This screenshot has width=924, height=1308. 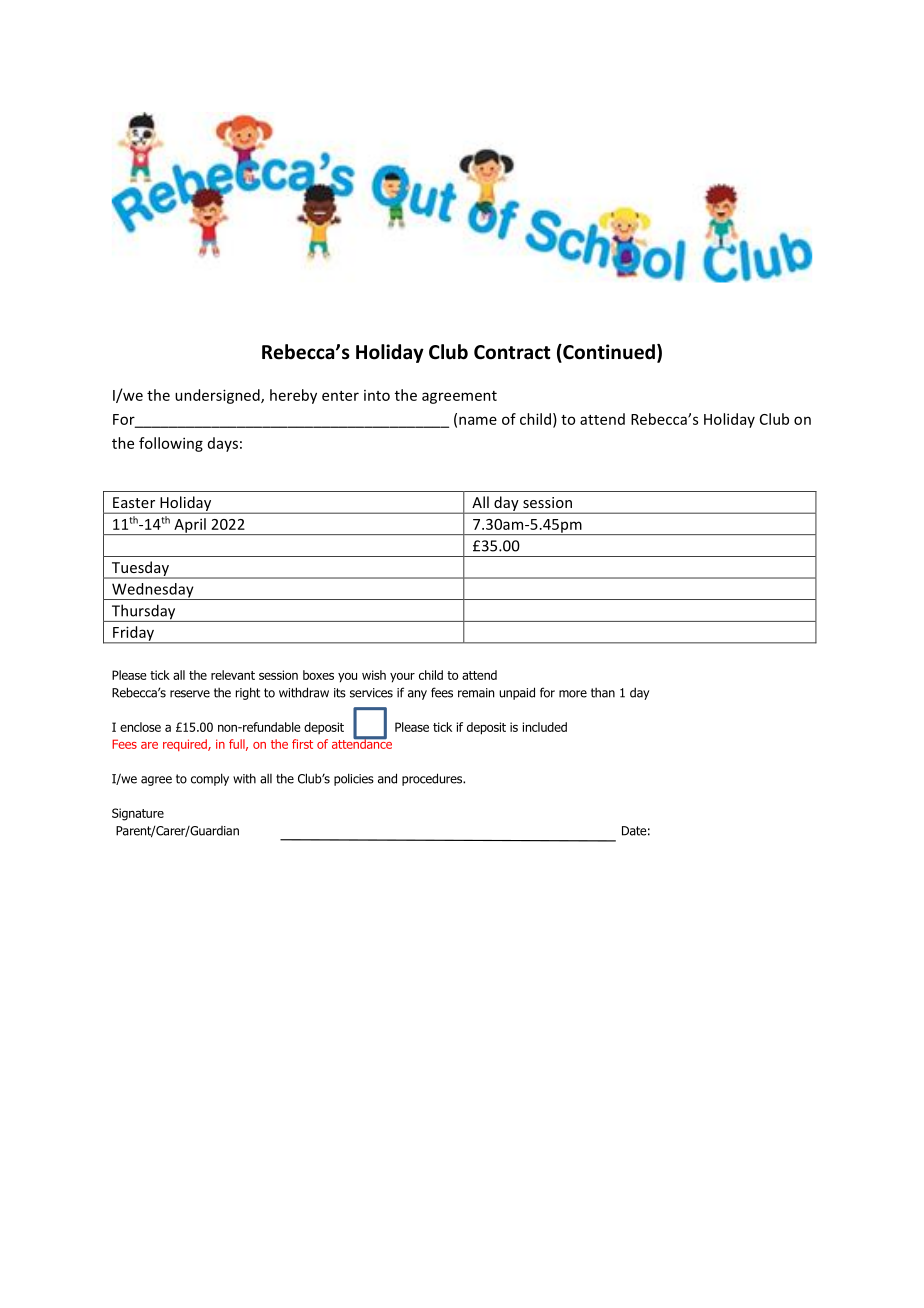 What do you see at coordinates (512, 352) in the screenshot?
I see `Contract` at bounding box center [512, 352].
